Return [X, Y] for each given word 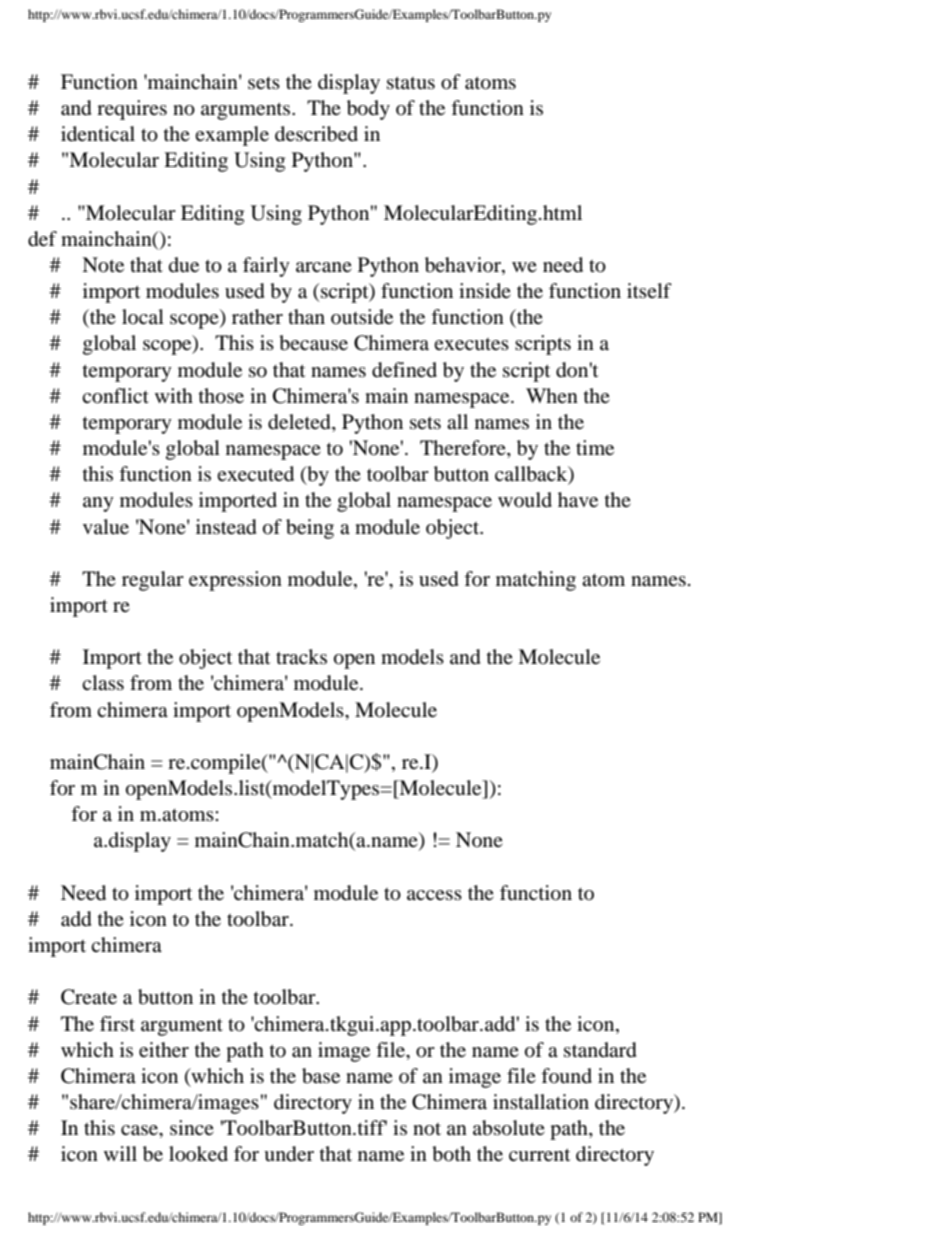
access [434, 895]
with [174, 395]
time [595, 447]
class [103, 682]
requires [132, 110]
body [368, 110]
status [411, 83]
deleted [300, 423]
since [192, 1127]
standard [600, 1050]
